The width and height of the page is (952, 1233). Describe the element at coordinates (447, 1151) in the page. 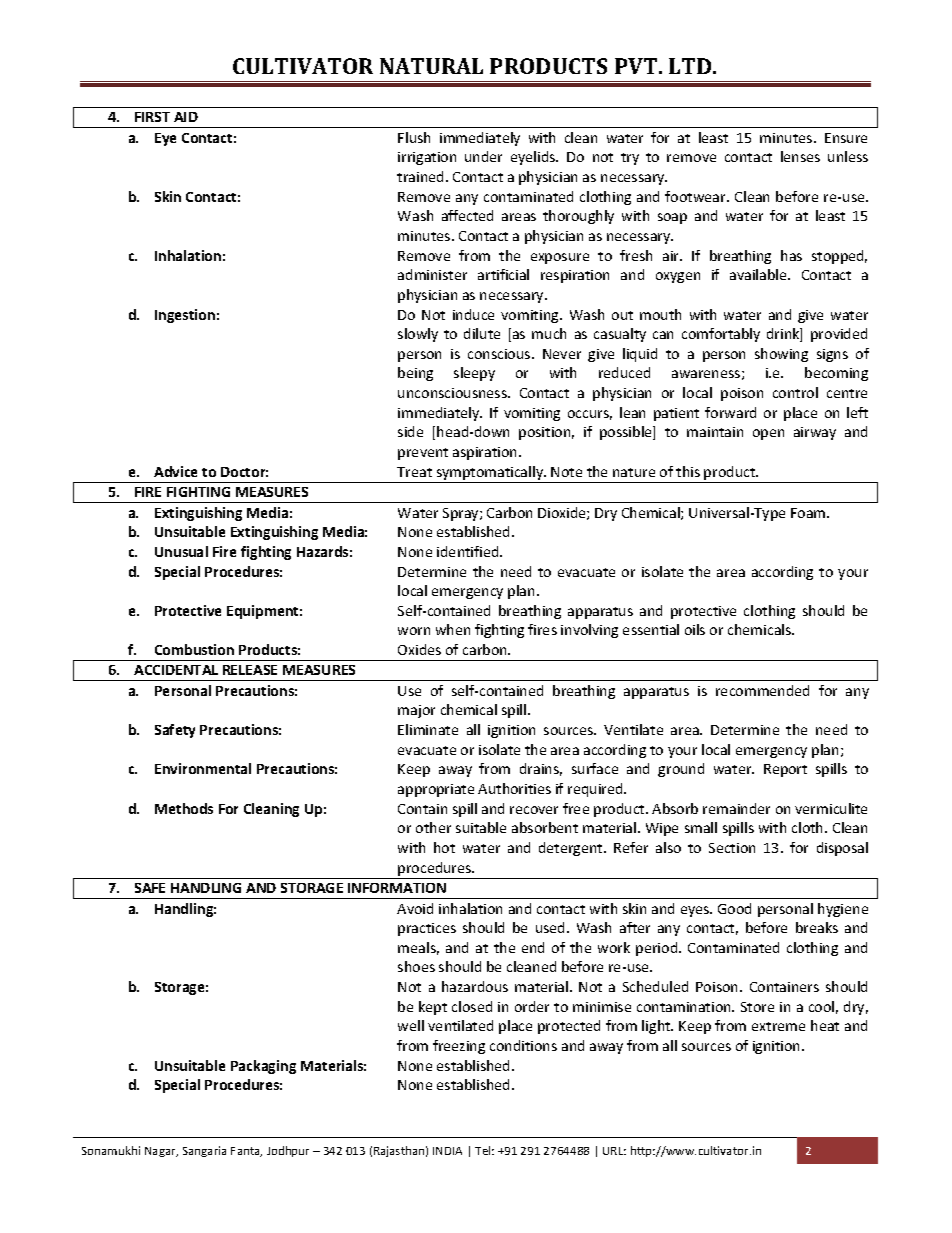

I see `INDIA` at that location.
